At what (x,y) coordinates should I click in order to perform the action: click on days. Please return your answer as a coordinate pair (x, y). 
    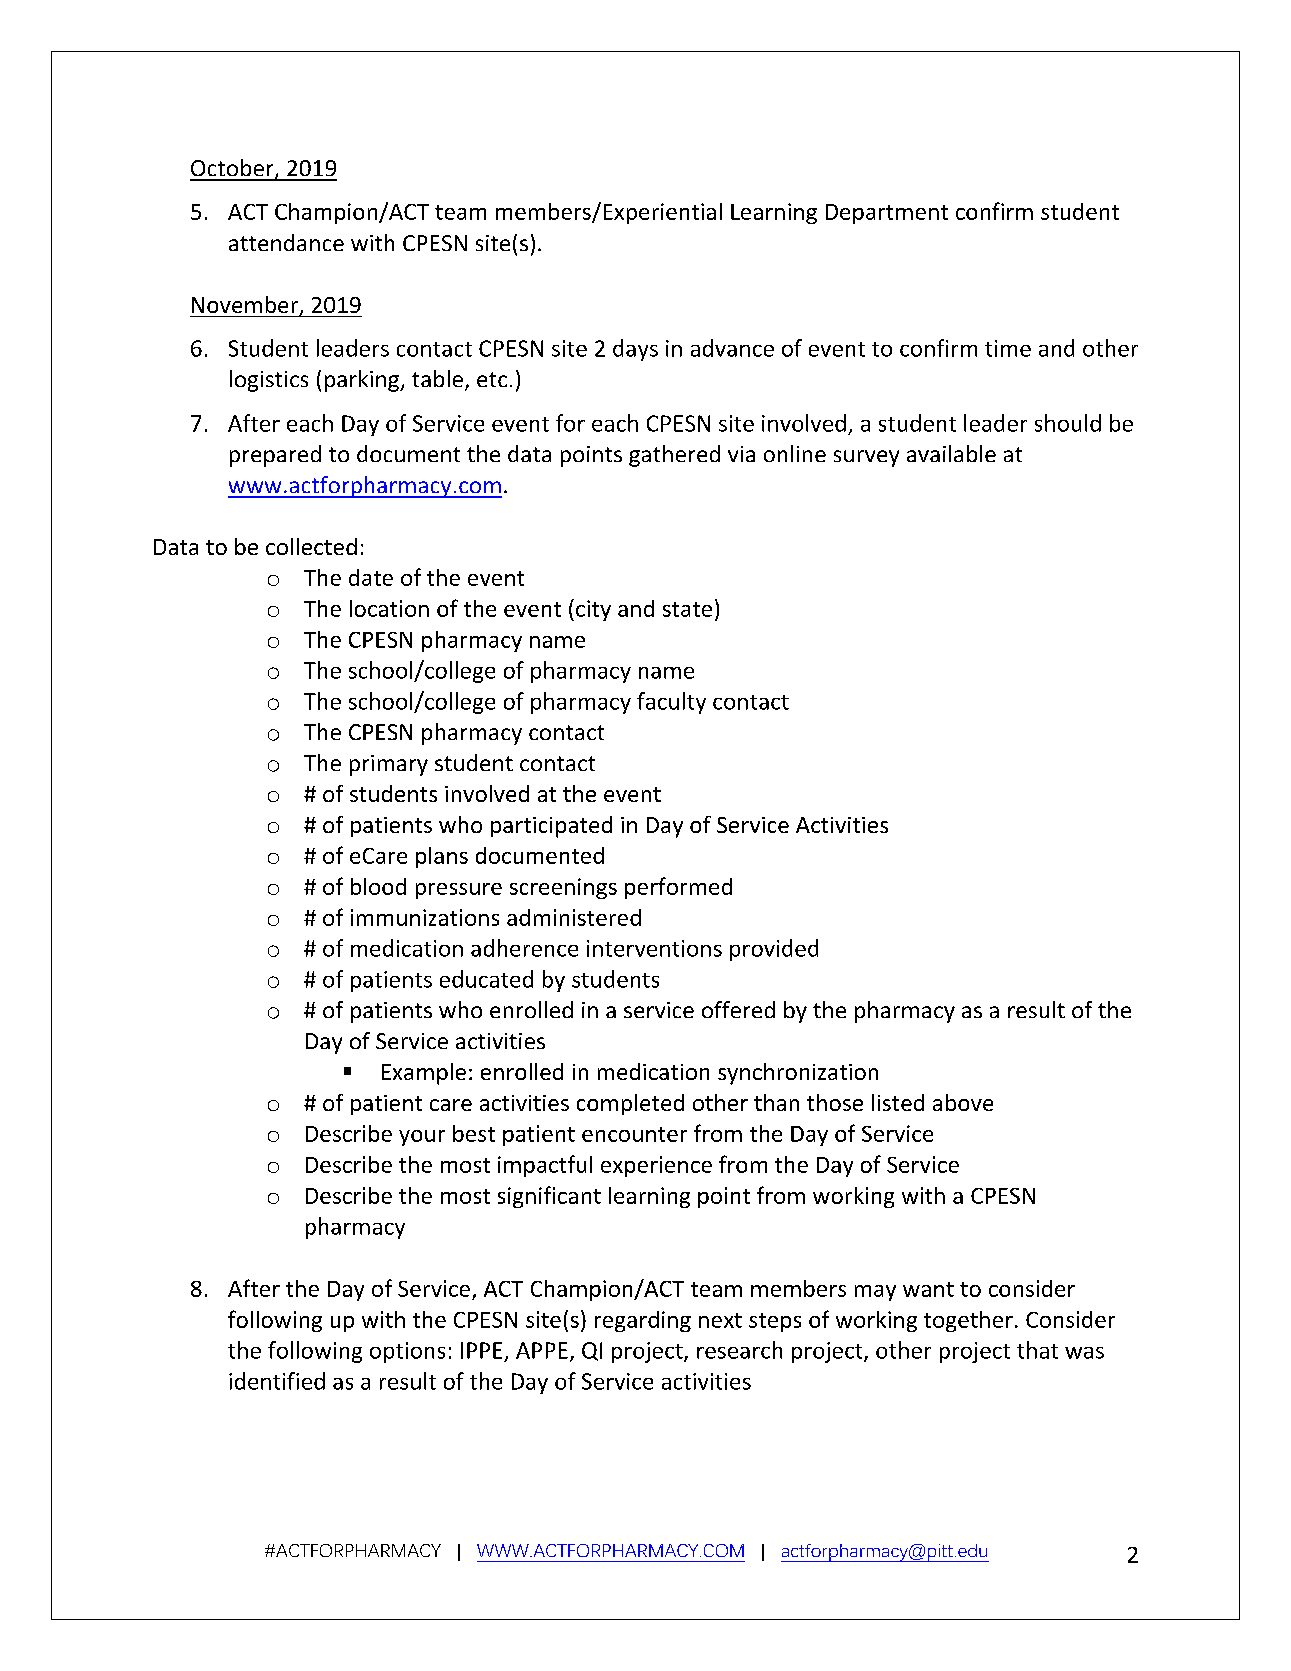
    Looking at the image, I should click on (635, 350).
